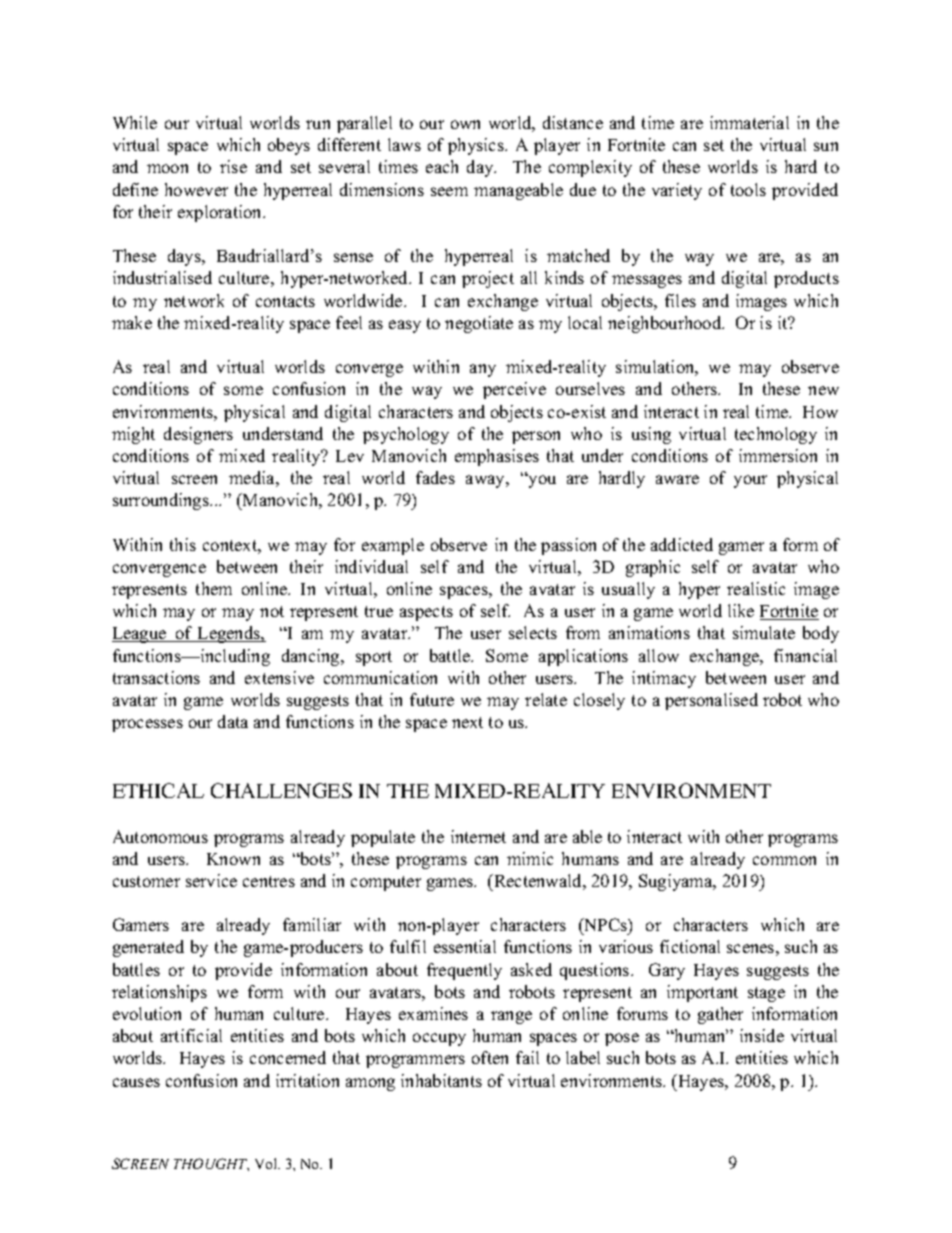 The width and height of the document is (952, 1233). What do you see at coordinates (750, 481) in the document?
I see `your` at bounding box center [750, 481].
